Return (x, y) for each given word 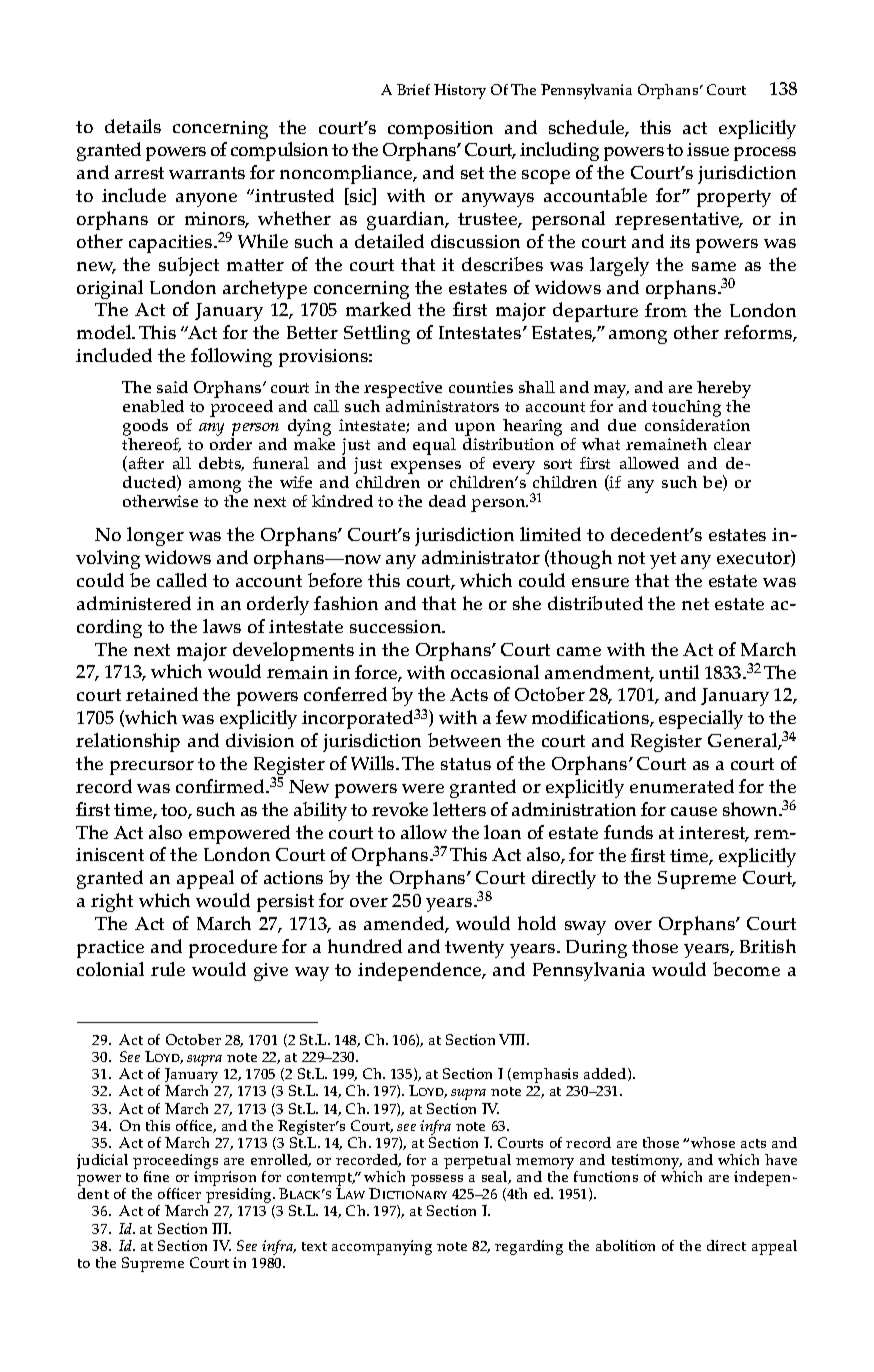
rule (168, 969)
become (746, 969)
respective (403, 389)
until (679, 672)
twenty (474, 949)
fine (156, 1176)
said (172, 387)
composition (440, 130)
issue (708, 149)
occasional (495, 672)
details (133, 126)
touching (686, 408)
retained (162, 694)
